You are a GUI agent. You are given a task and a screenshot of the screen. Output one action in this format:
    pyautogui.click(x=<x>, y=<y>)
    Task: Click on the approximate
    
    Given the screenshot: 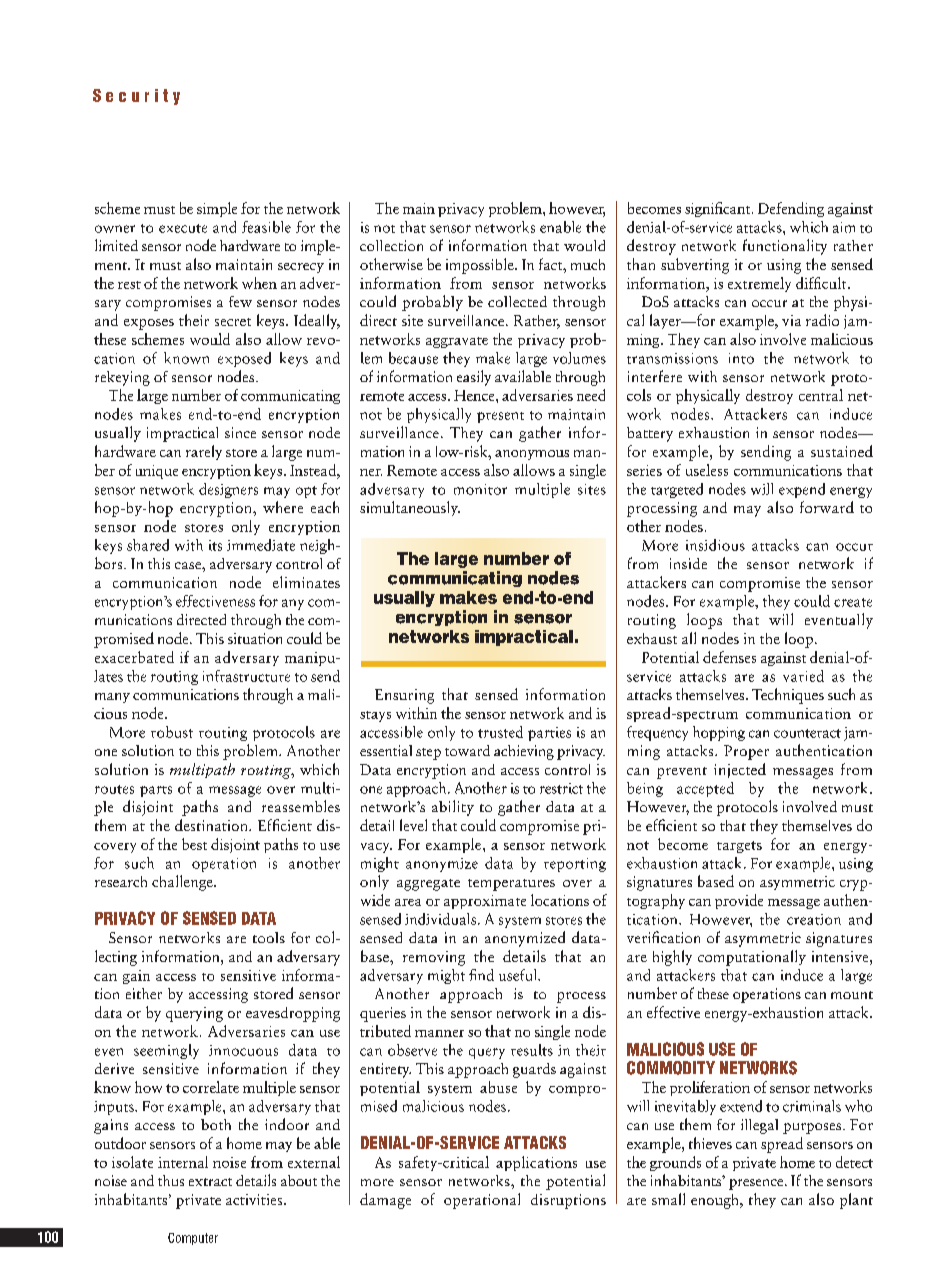 What is the action you would take?
    pyautogui.click(x=485, y=902)
